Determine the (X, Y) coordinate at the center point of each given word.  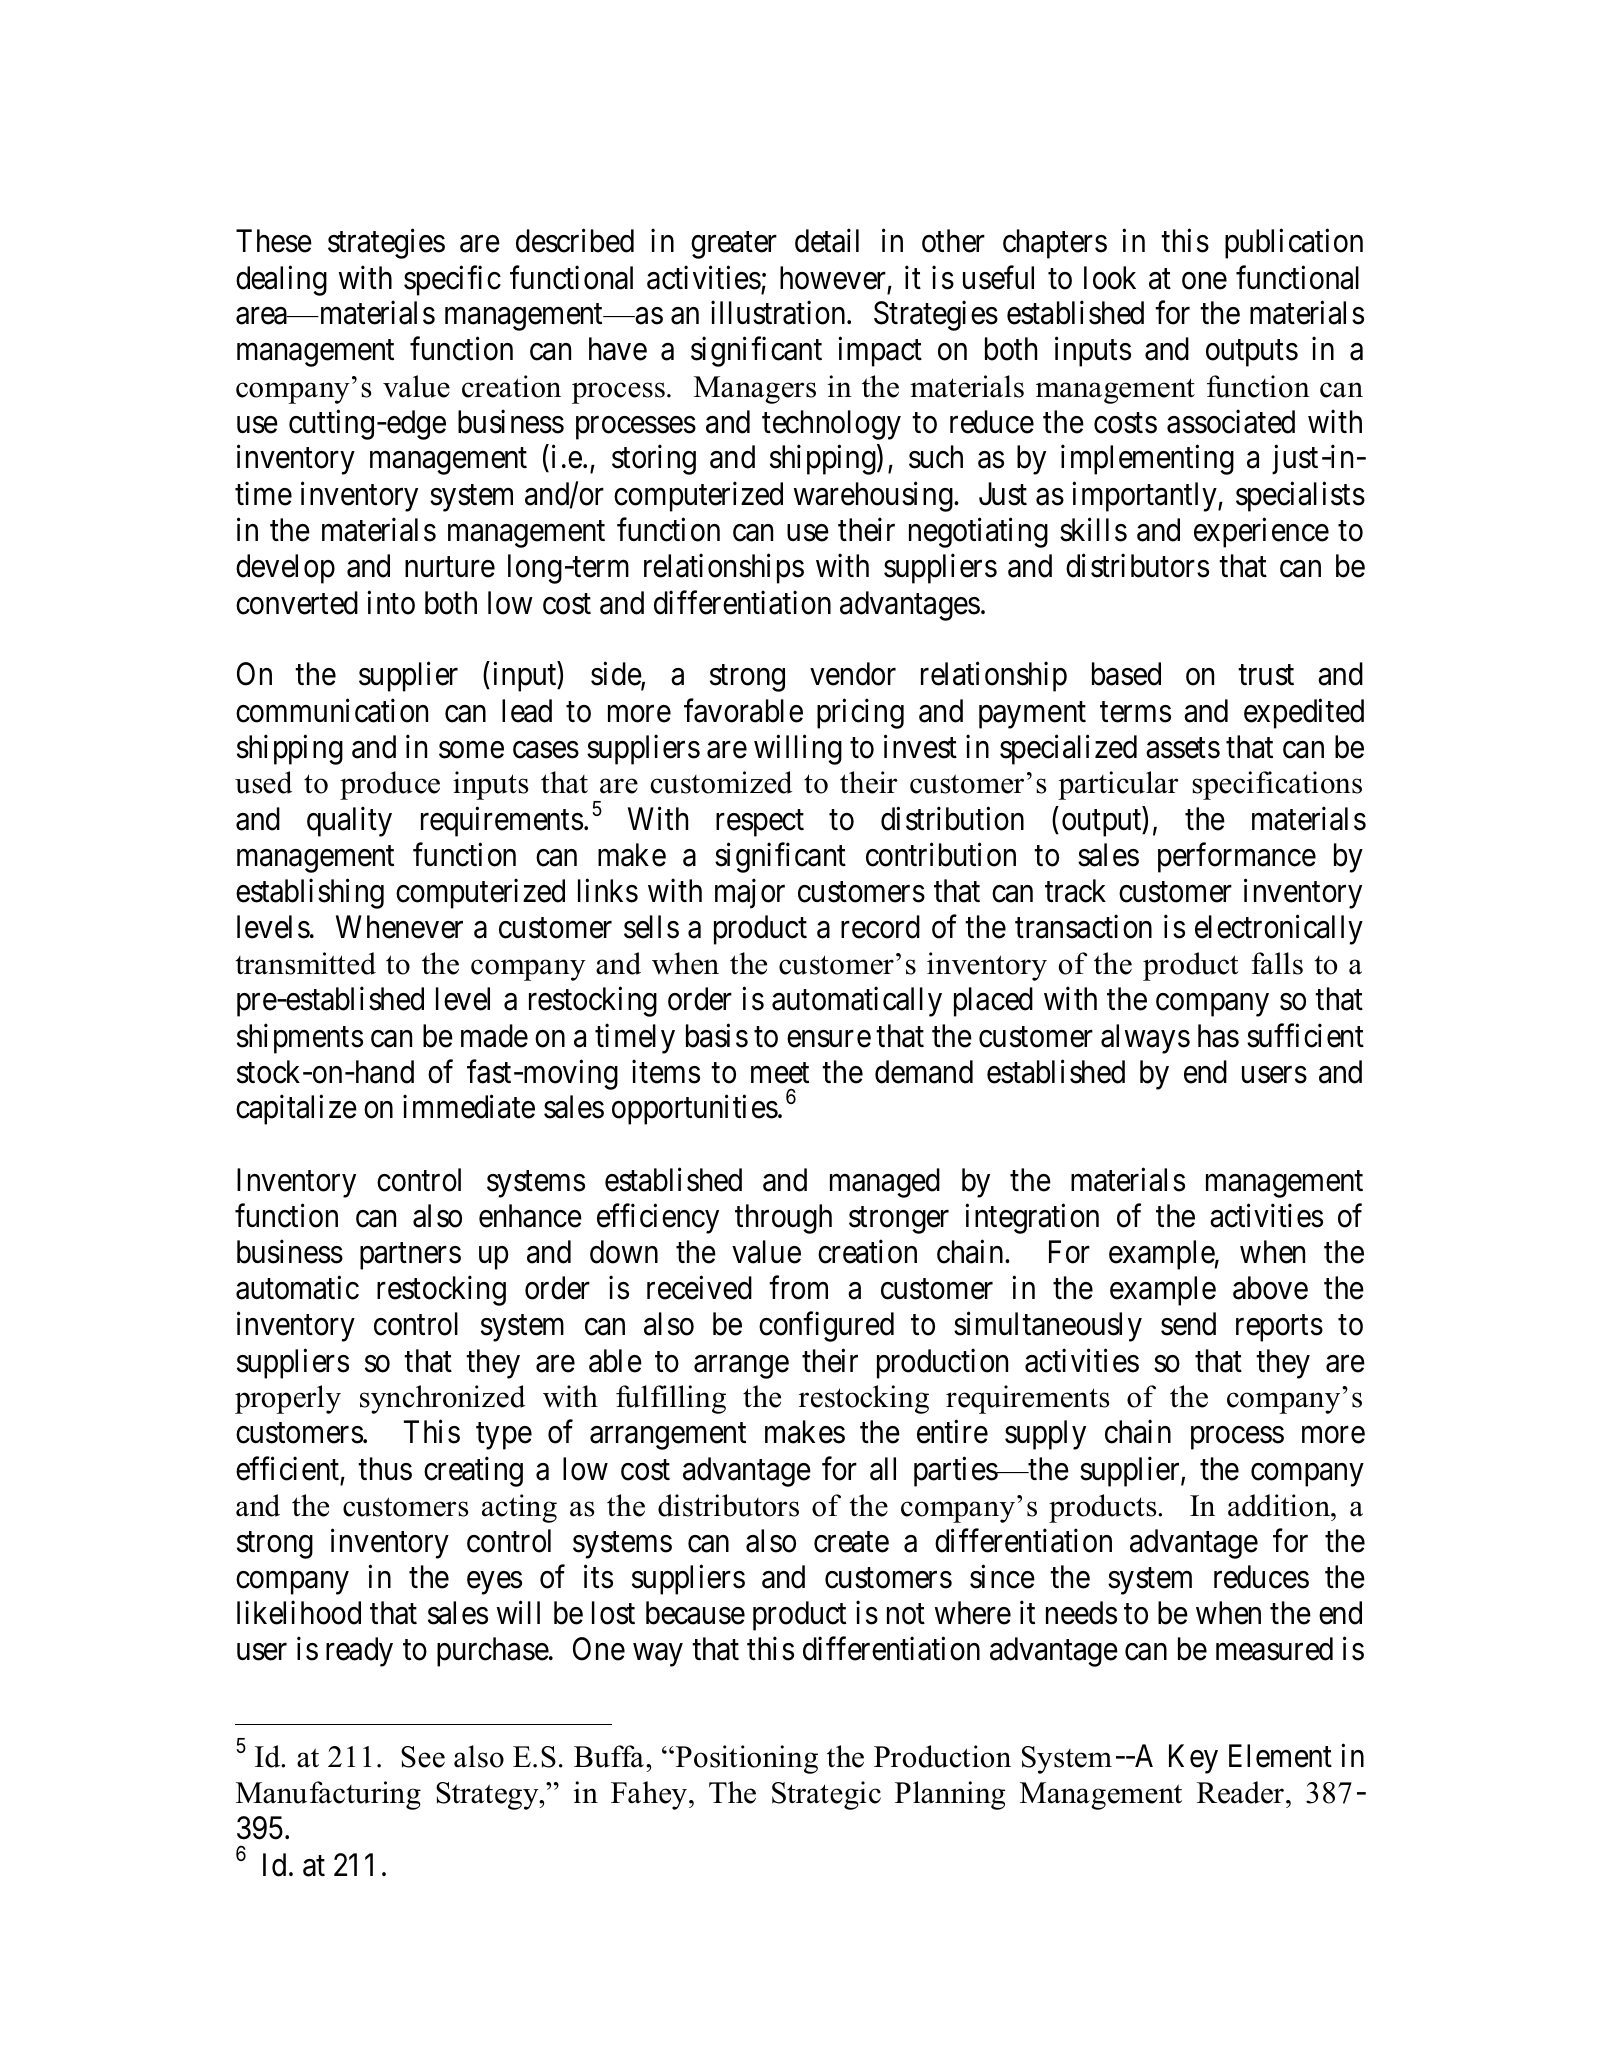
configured (826, 1327)
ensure (829, 1039)
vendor (853, 674)
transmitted (305, 963)
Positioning (745, 1759)
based (1126, 674)
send (1188, 1324)
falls (1277, 963)
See (423, 1757)
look (1110, 278)
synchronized (442, 1399)
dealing (281, 280)
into (391, 602)
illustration (779, 313)
